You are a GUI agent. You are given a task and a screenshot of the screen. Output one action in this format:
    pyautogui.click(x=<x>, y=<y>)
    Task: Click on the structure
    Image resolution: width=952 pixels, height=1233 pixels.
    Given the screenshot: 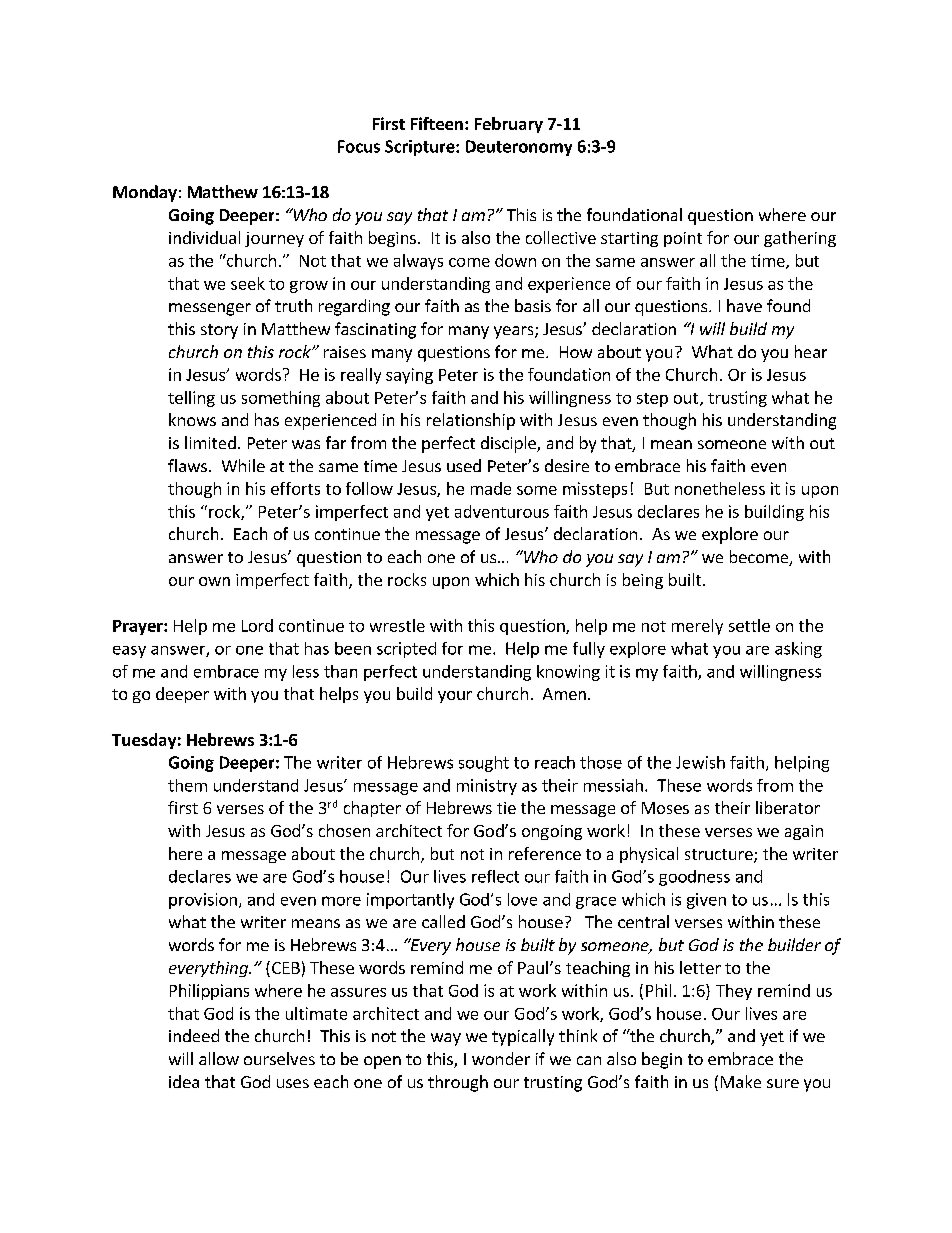 What is the action you would take?
    pyautogui.click(x=720, y=856)
